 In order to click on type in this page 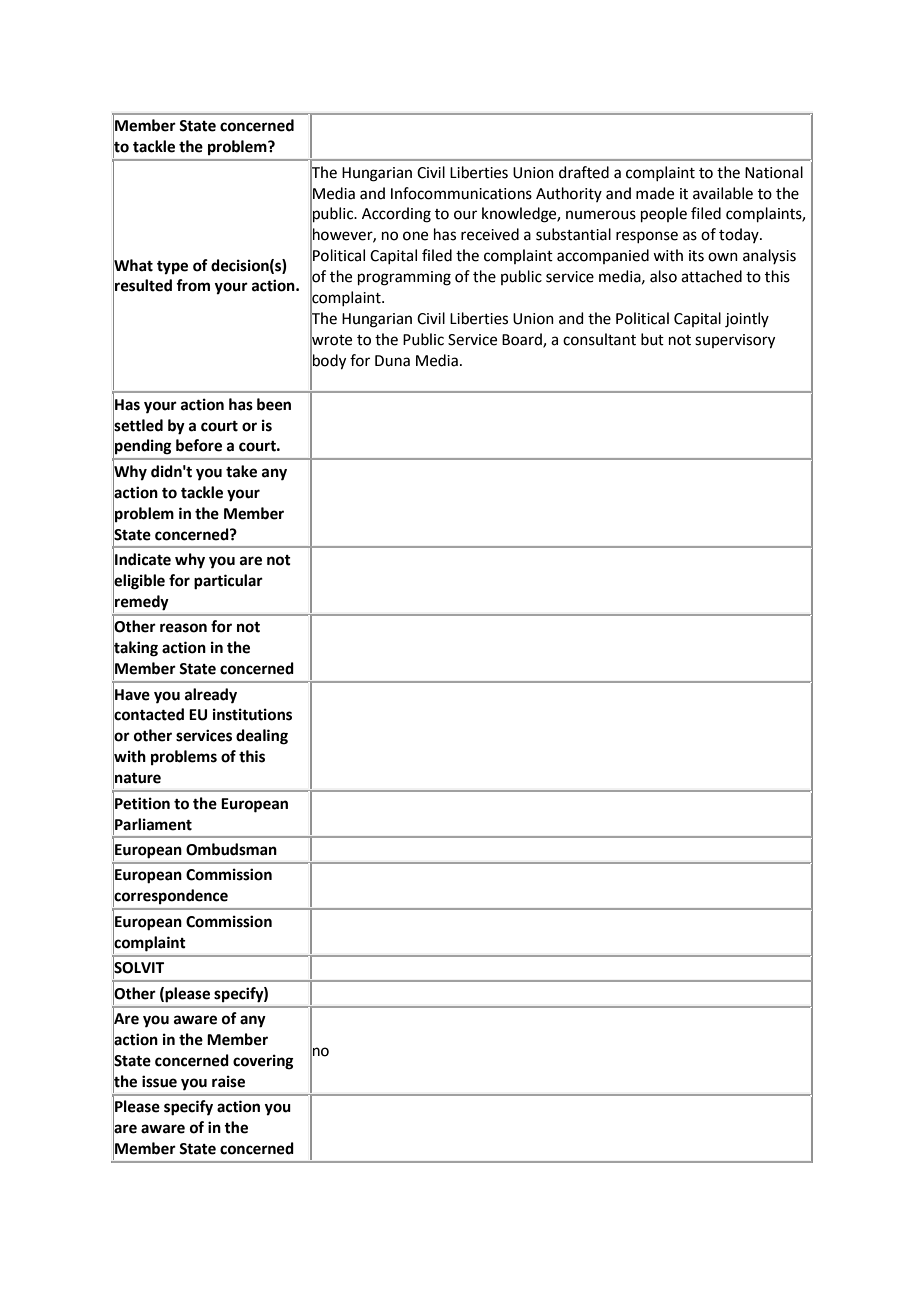, I will do `click(172, 268)`.
